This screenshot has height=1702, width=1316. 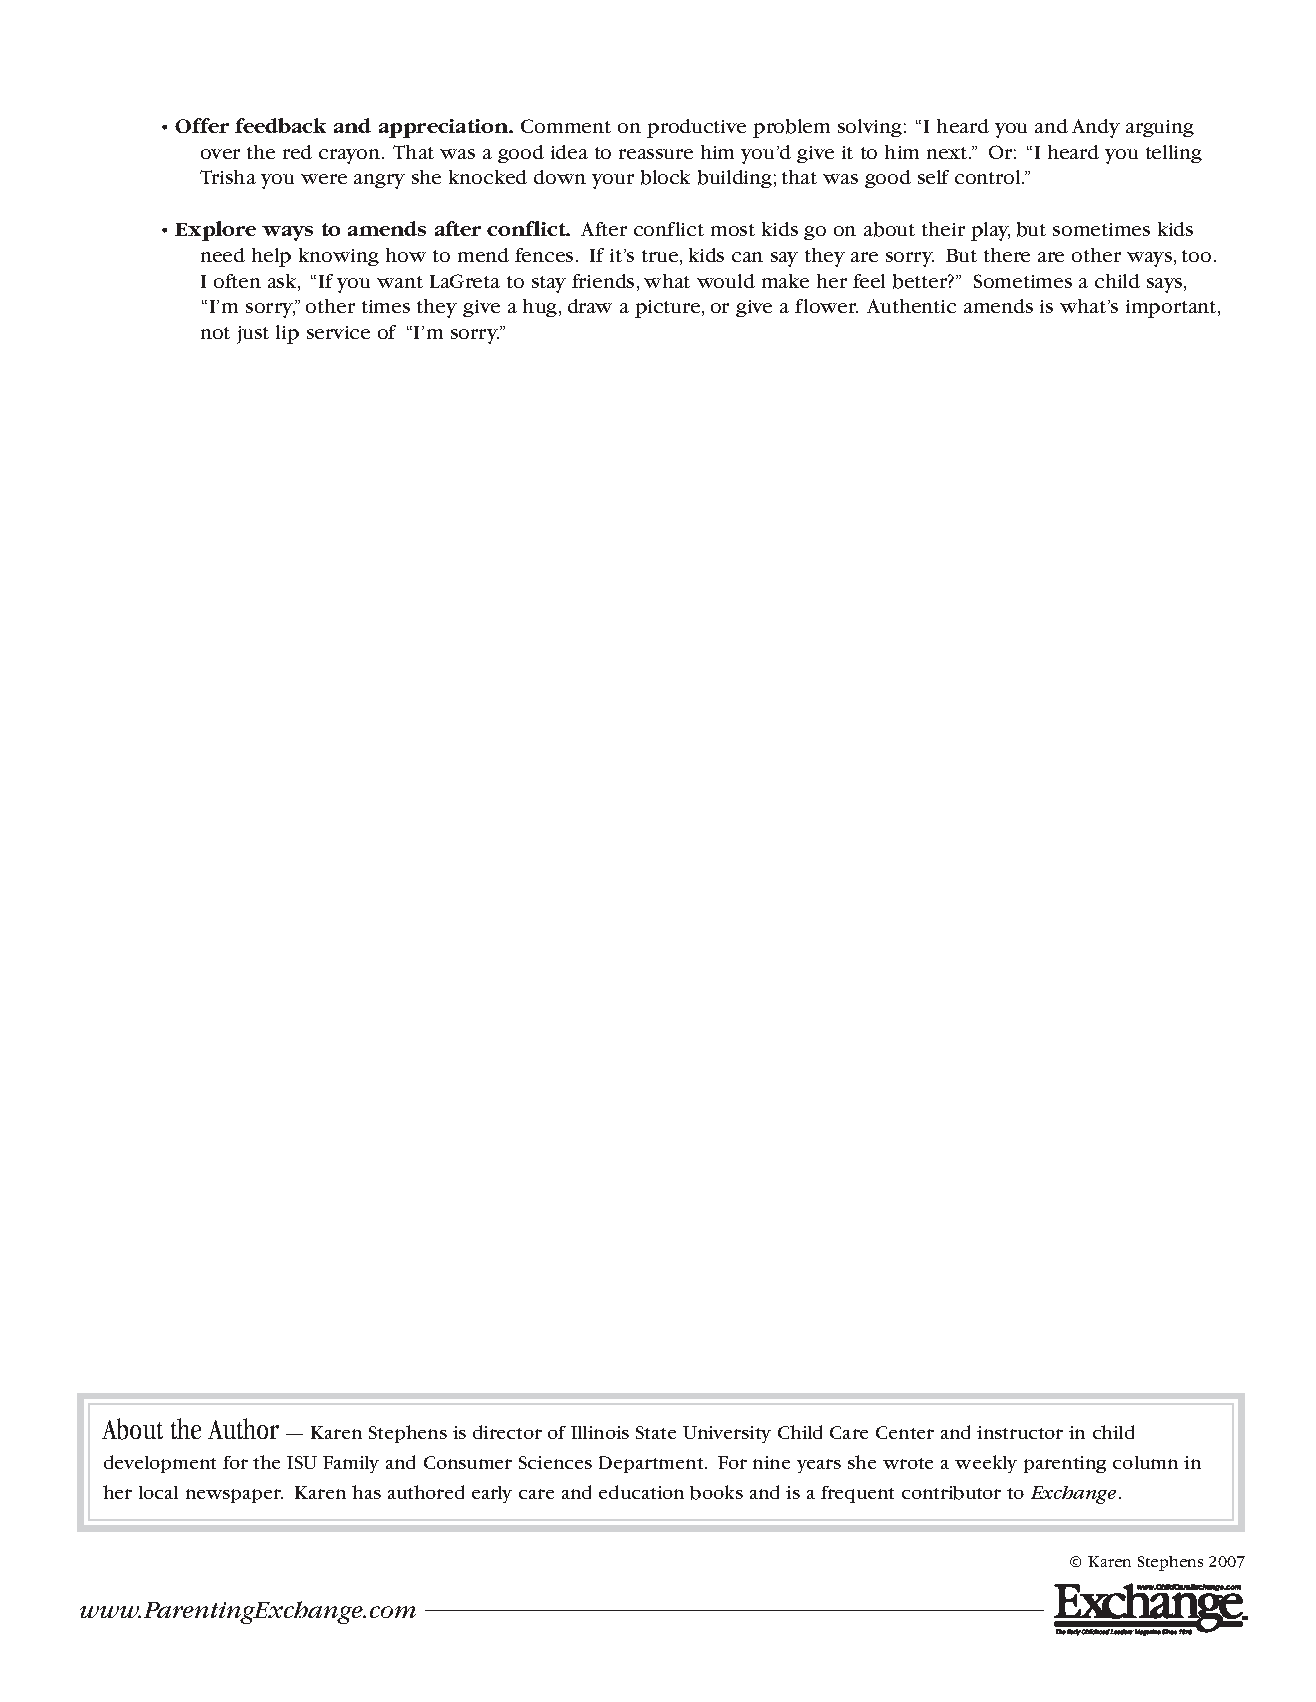 I want to click on Andy, so click(x=1096, y=128).
